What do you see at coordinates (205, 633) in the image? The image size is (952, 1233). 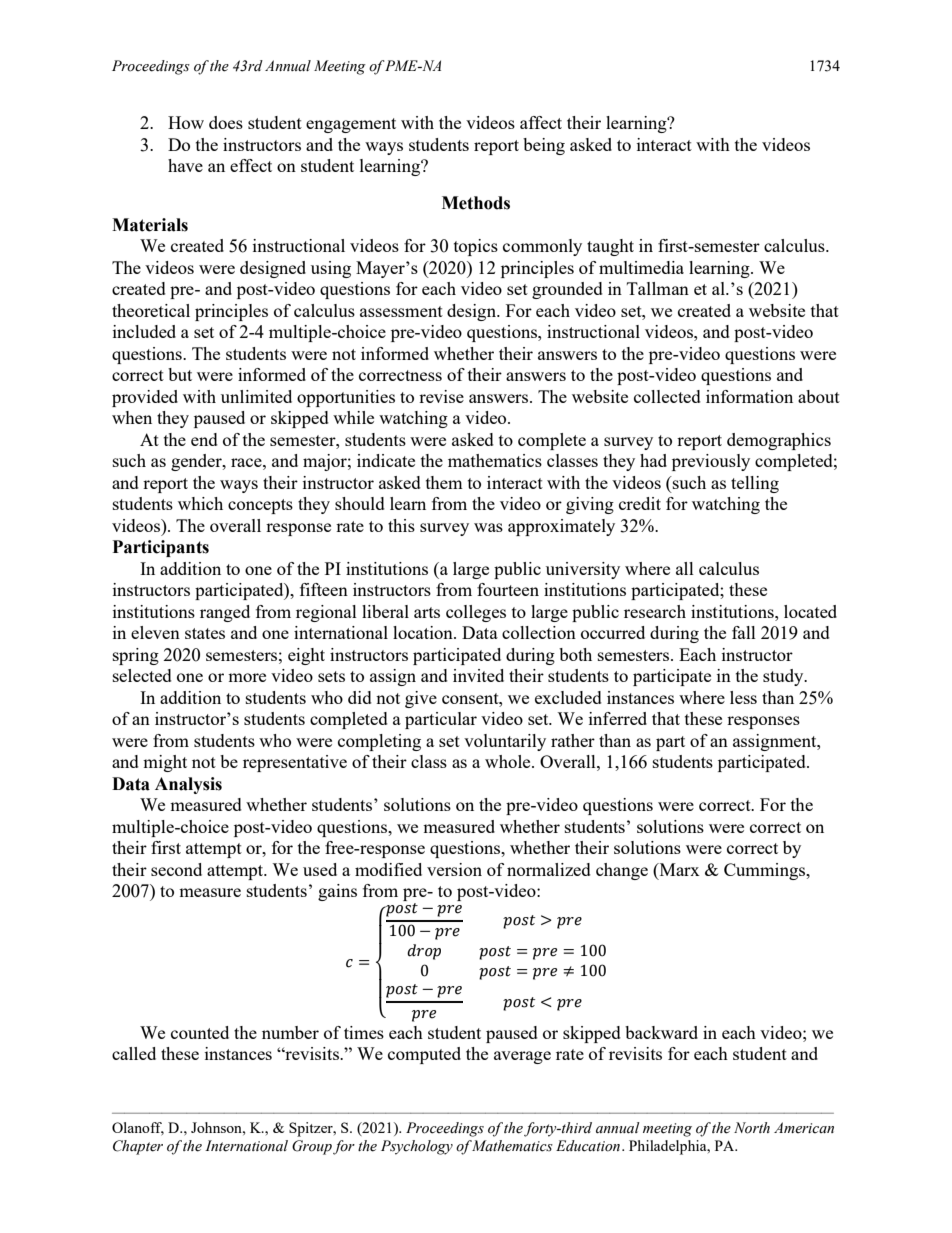 I see `states` at bounding box center [205, 633].
